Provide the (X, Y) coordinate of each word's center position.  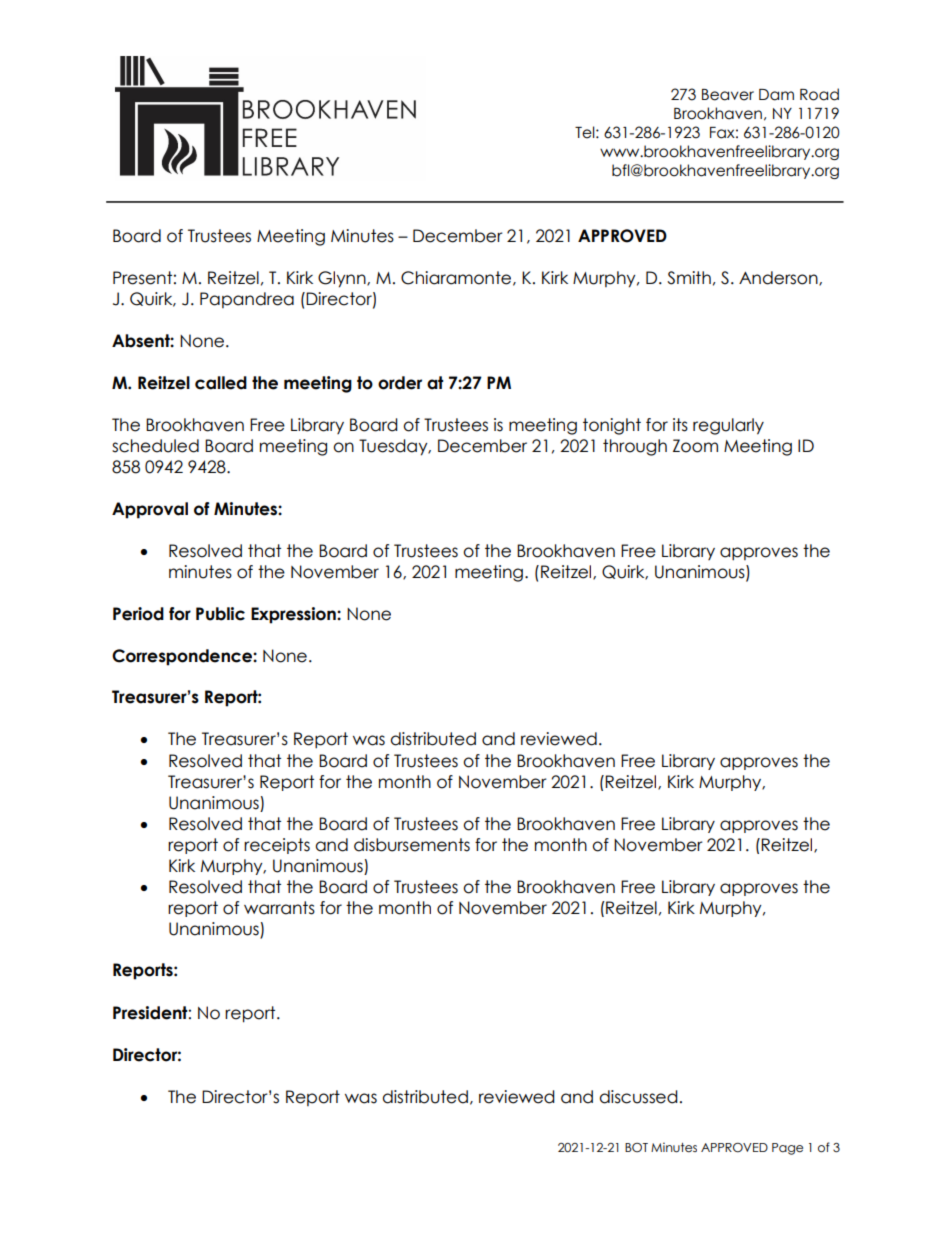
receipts (277, 846)
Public (220, 614)
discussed (638, 1097)
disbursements (412, 845)
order (400, 383)
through (635, 447)
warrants (279, 908)
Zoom (695, 446)
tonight (612, 426)
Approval (150, 510)
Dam (776, 95)
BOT (636, 1147)
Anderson (779, 278)
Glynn (343, 279)
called (221, 383)
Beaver (728, 95)
